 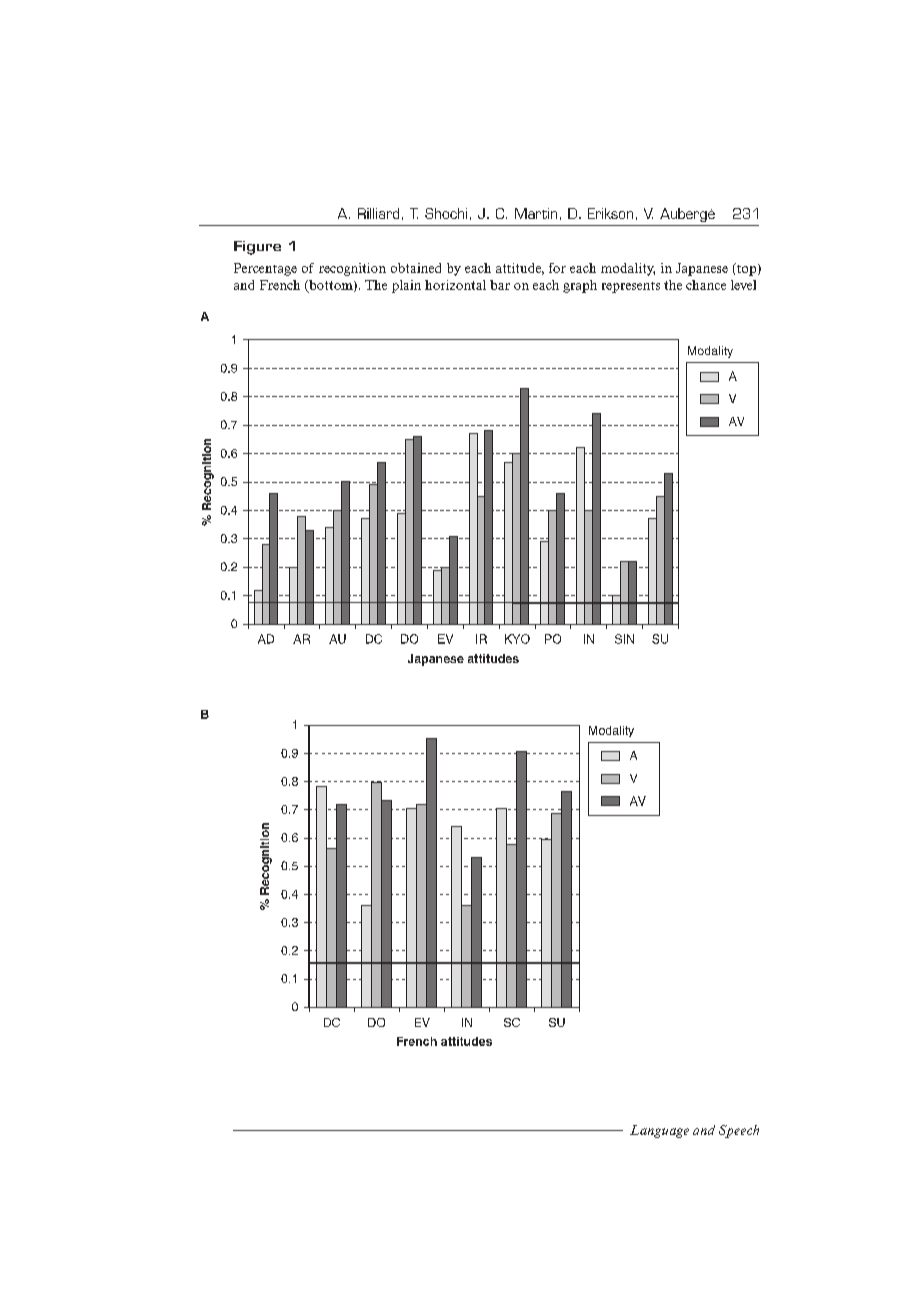 What do you see at coordinates (743, 285) in the image?
I see `level` at bounding box center [743, 285].
